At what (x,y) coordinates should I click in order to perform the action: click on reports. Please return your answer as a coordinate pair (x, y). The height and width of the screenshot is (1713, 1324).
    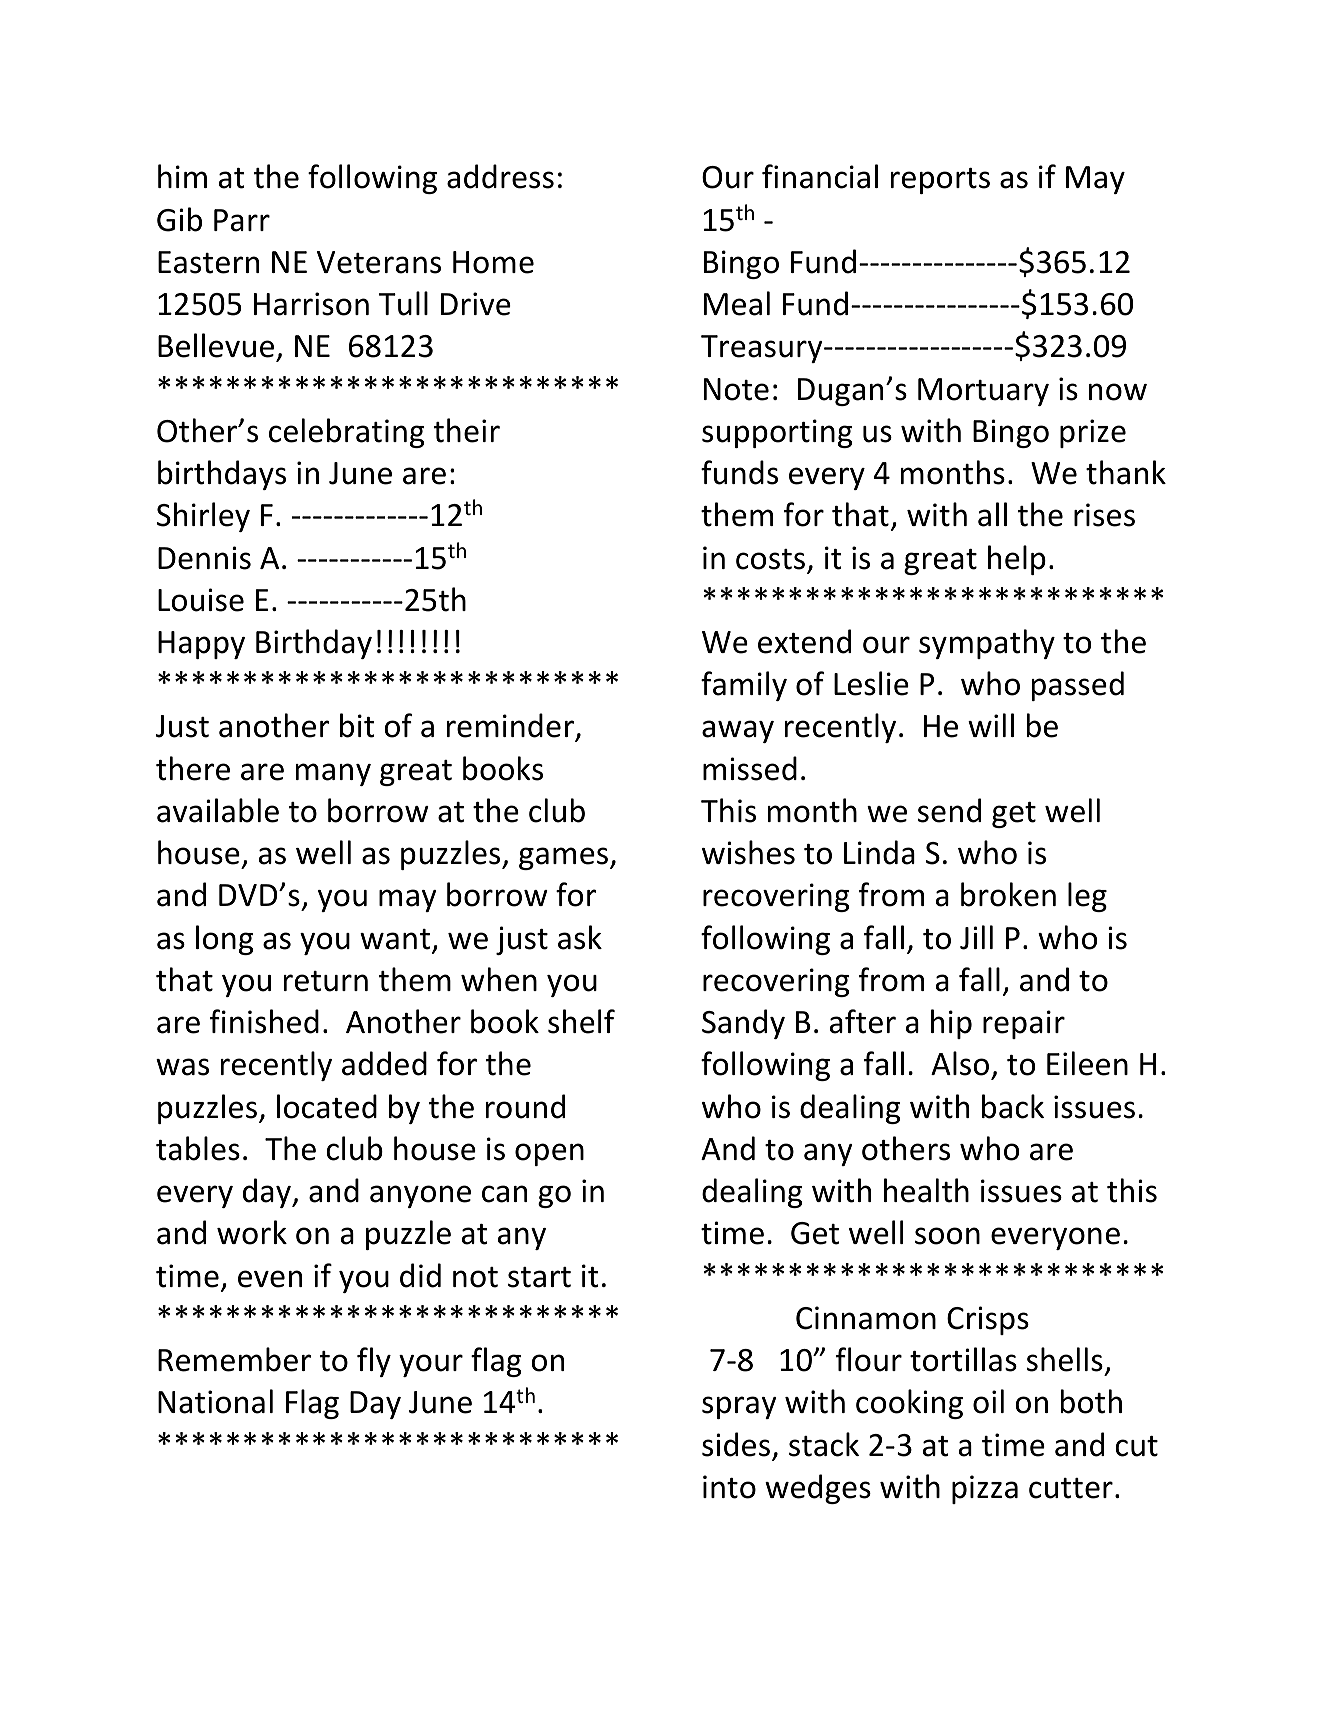
    Looking at the image, I should click on (940, 181).
